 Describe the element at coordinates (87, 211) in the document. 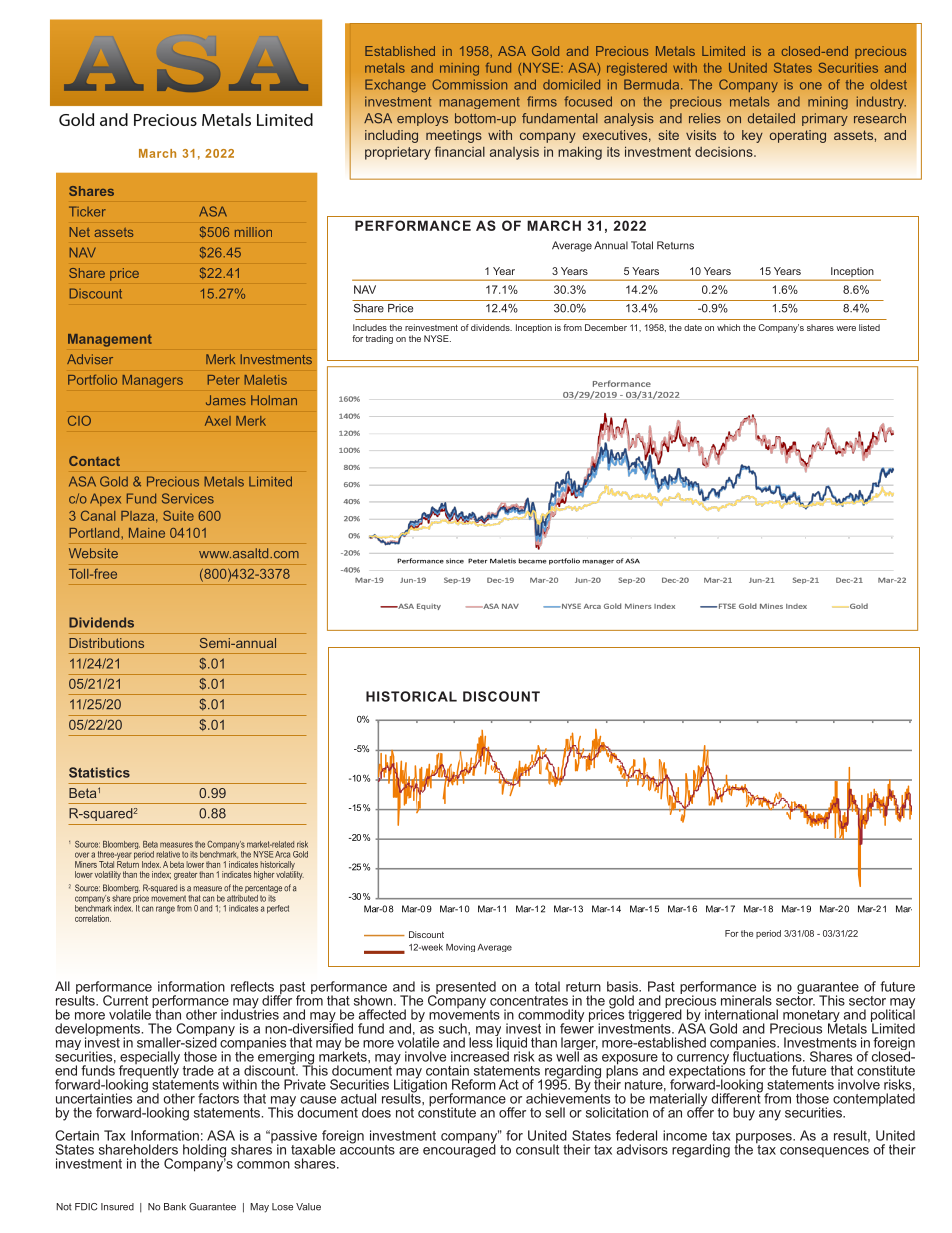

I see `Ticker` at that location.
